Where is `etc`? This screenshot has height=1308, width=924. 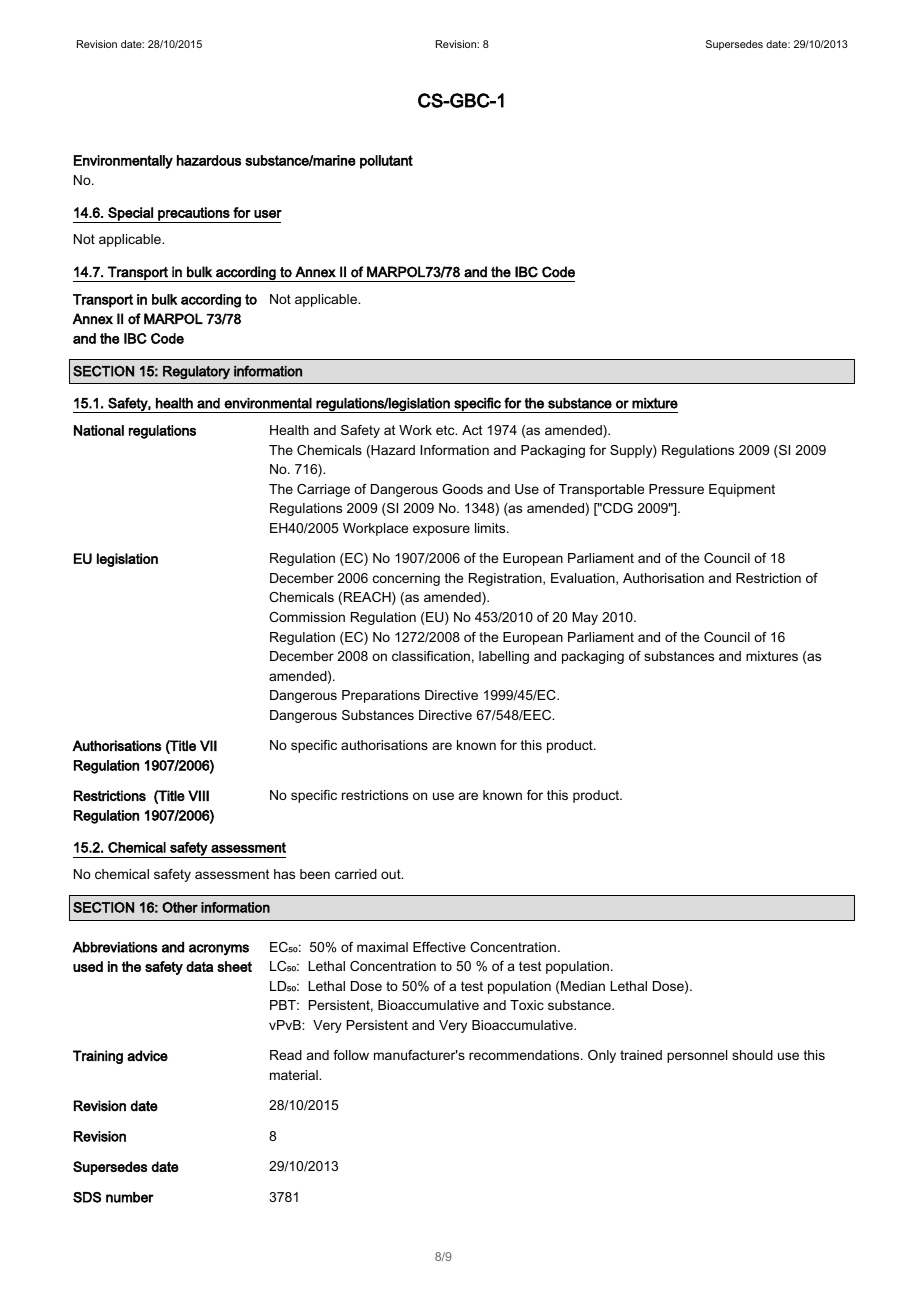
etc is located at coordinates (446, 430).
